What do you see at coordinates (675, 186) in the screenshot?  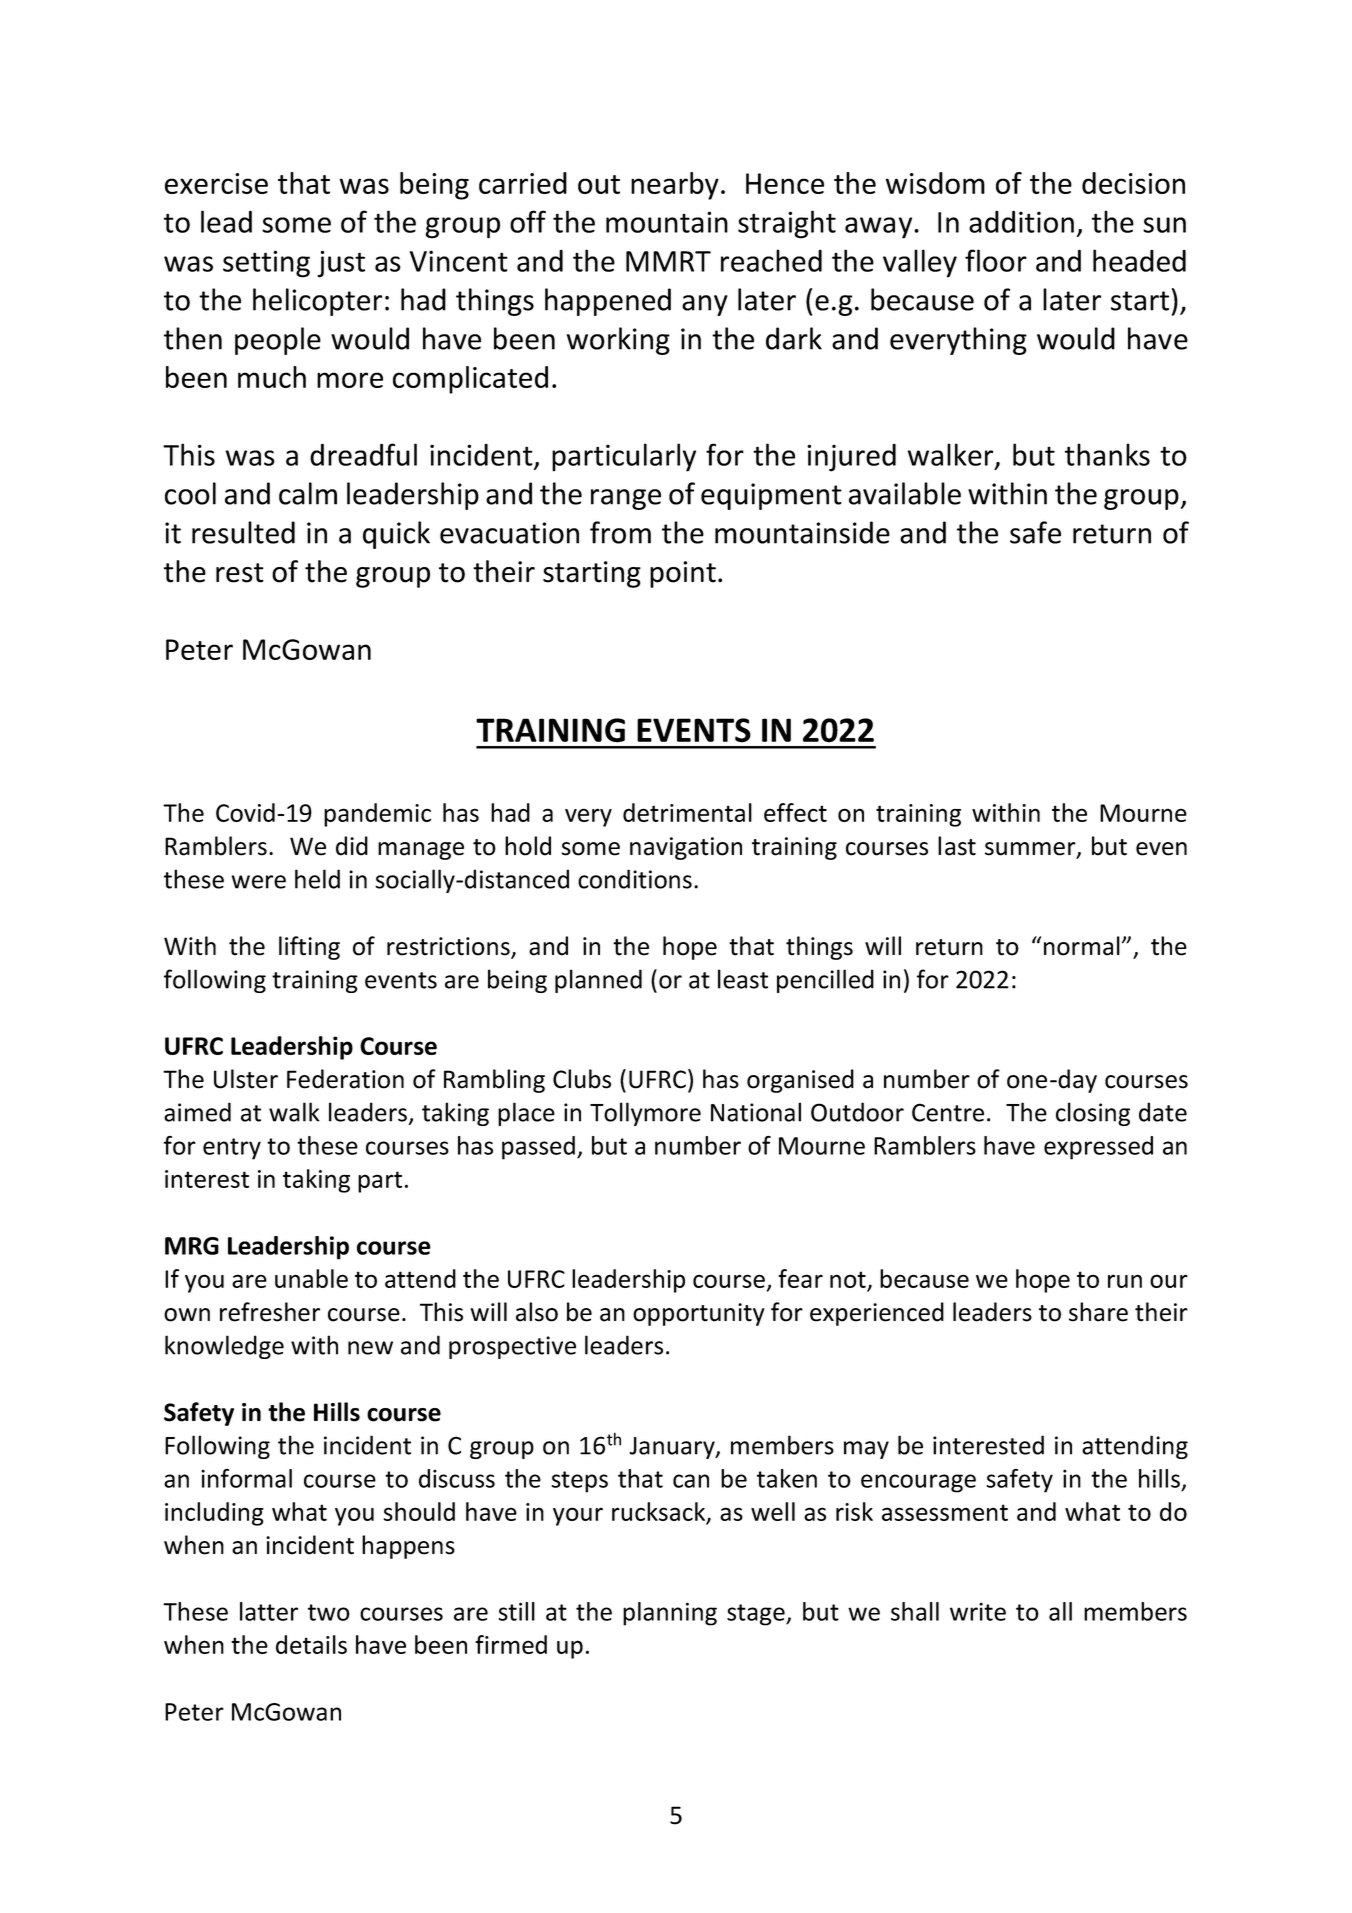 I see `nearby` at bounding box center [675, 186].
